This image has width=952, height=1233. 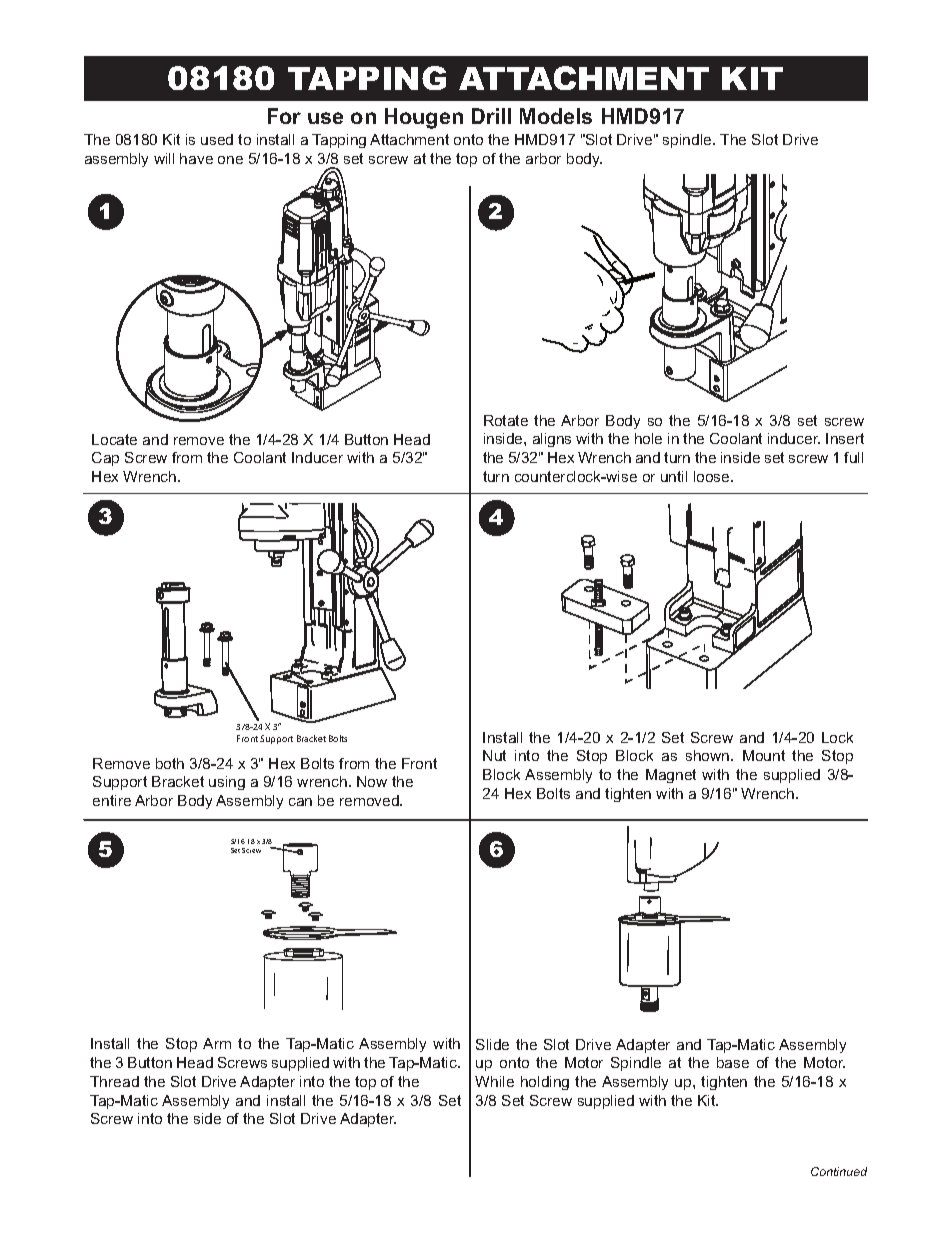 I want to click on both, so click(x=170, y=763).
